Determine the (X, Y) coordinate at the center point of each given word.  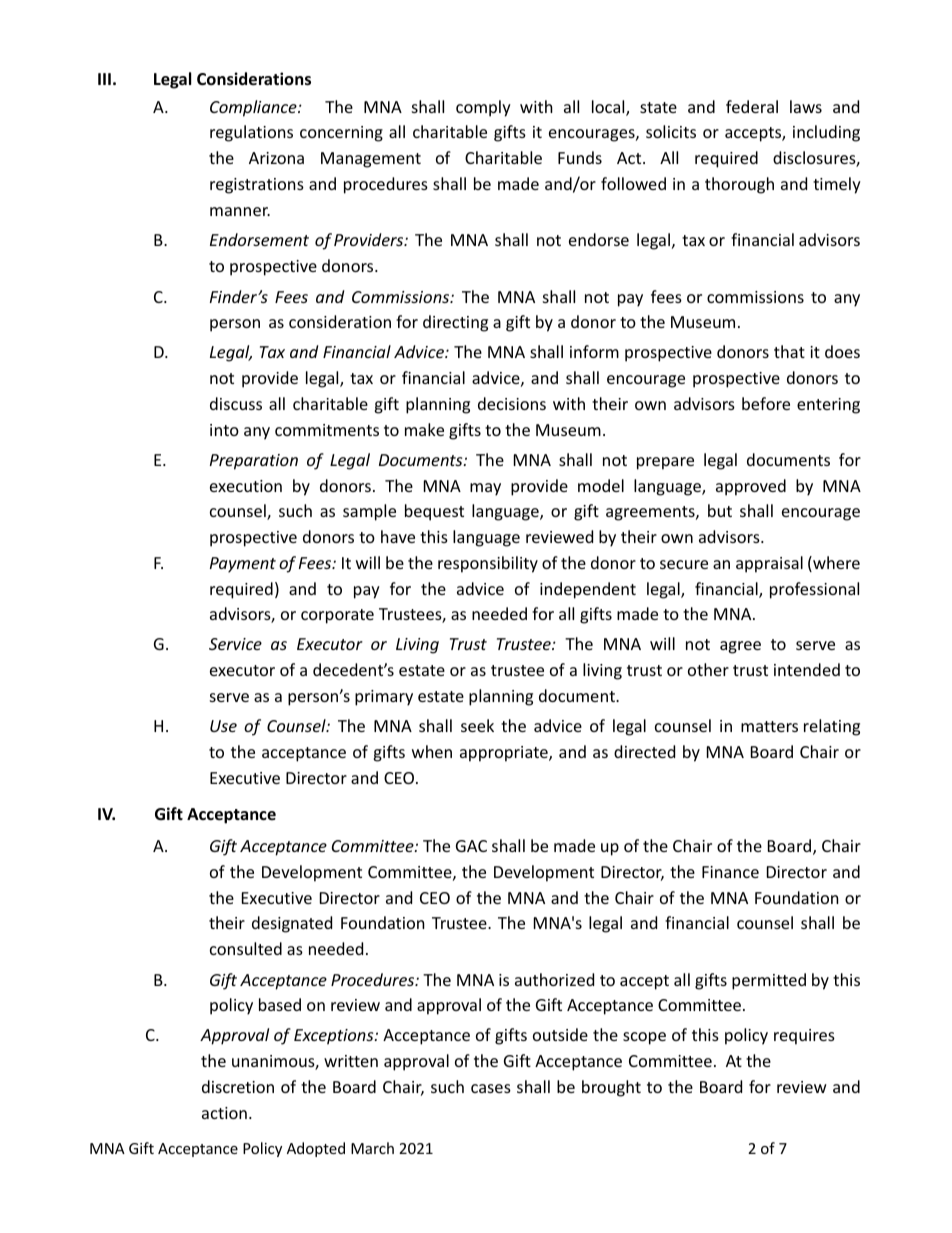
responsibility (488, 564)
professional (814, 590)
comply (483, 108)
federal (752, 106)
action (224, 1113)
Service (235, 644)
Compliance (254, 108)
